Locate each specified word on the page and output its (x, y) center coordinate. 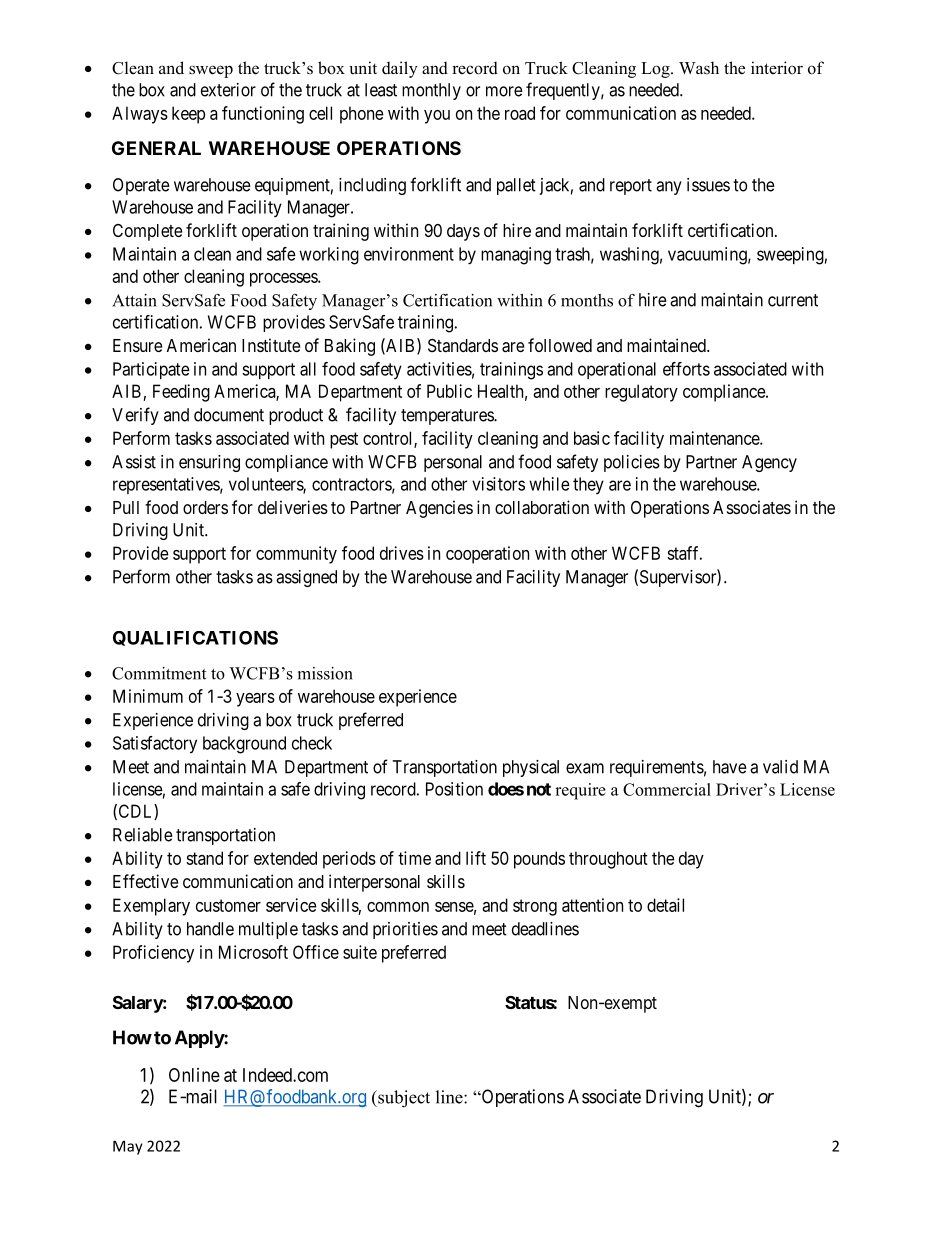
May (128, 1147)
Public (449, 391)
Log (656, 70)
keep (188, 115)
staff (684, 553)
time (414, 858)
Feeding (181, 393)
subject (403, 1099)
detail (665, 905)
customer (228, 905)
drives (402, 553)
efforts (686, 369)
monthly (431, 91)
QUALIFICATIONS (195, 638)
